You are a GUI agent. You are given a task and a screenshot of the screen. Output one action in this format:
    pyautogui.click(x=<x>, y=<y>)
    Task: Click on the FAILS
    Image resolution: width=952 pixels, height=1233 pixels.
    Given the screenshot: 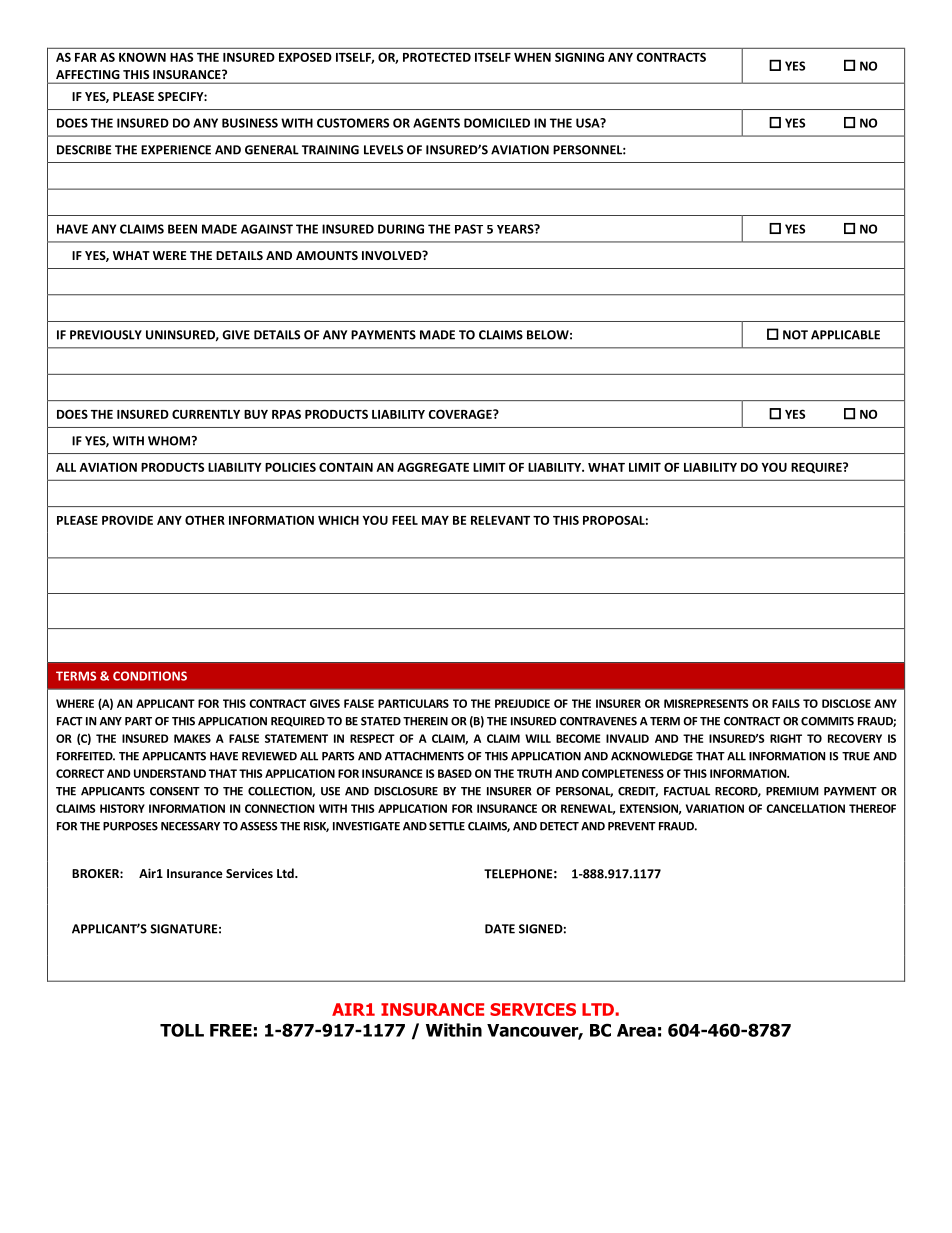 What is the action you would take?
    pyautogui.click(x=786, y=703)
